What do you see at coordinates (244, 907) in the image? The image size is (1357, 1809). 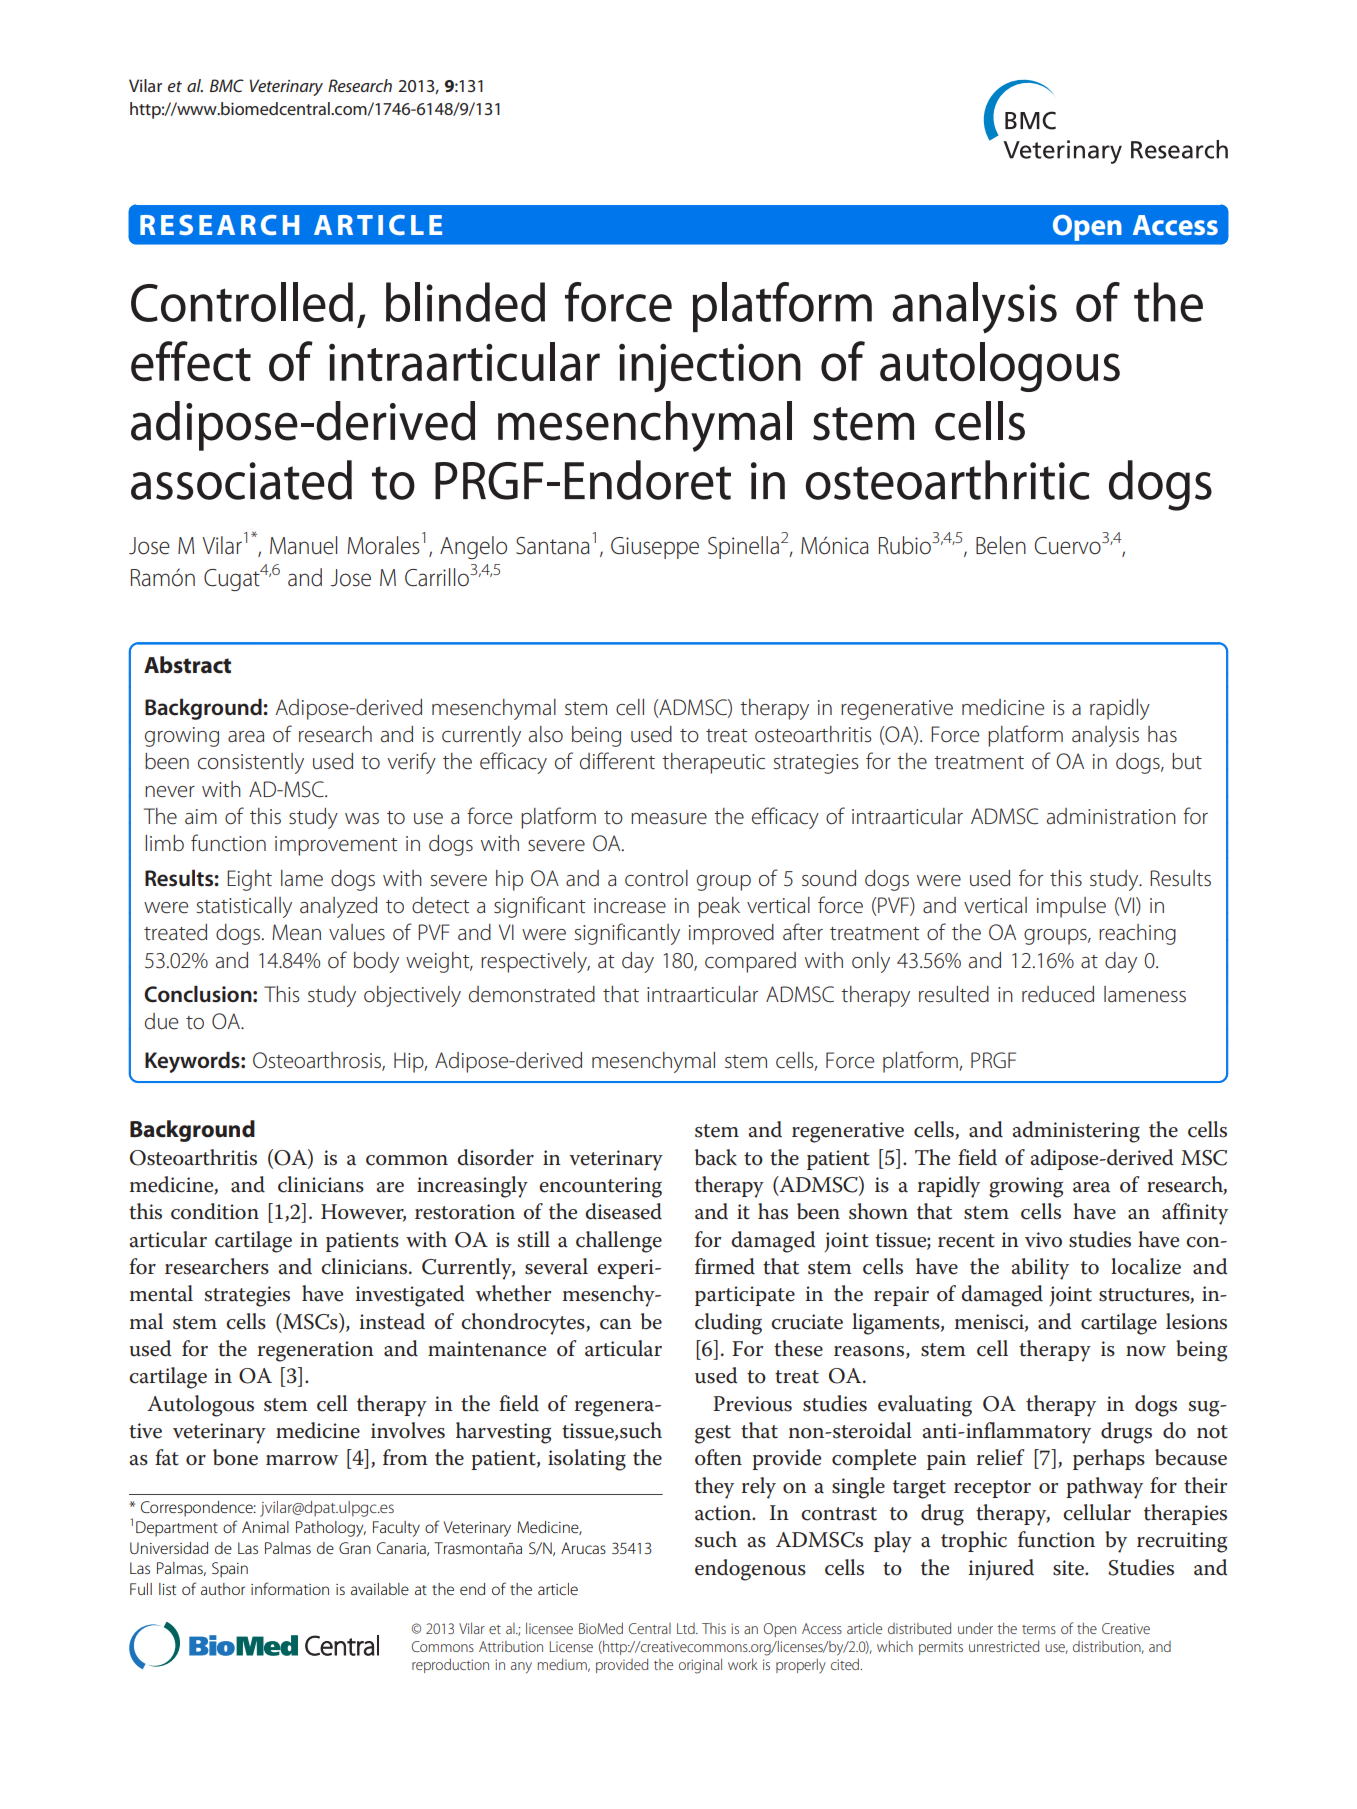 I see `statistically` at bounding box center [244, 907].
